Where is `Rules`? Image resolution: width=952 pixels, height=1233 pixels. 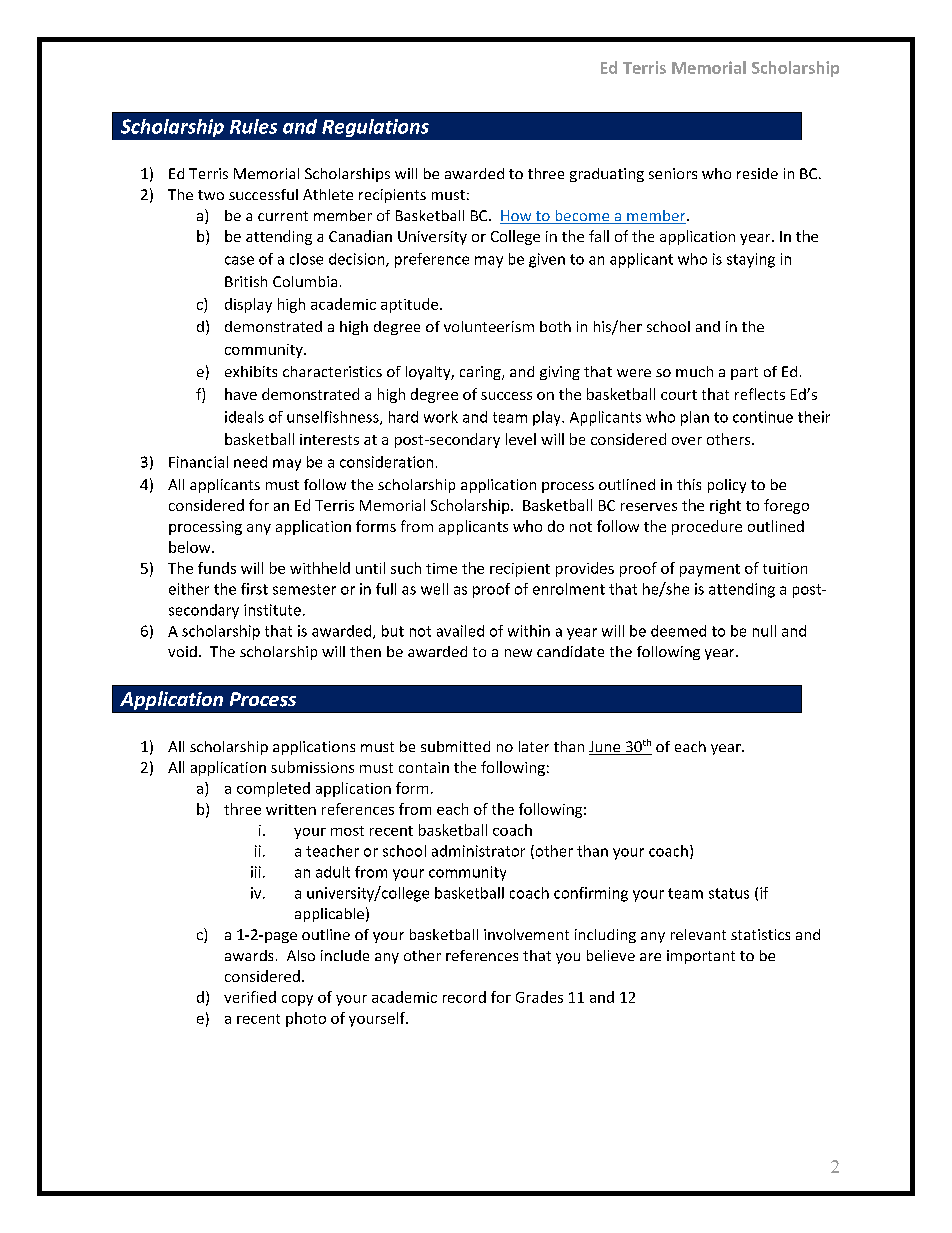
Rules is located at coordinates (253, 126).
